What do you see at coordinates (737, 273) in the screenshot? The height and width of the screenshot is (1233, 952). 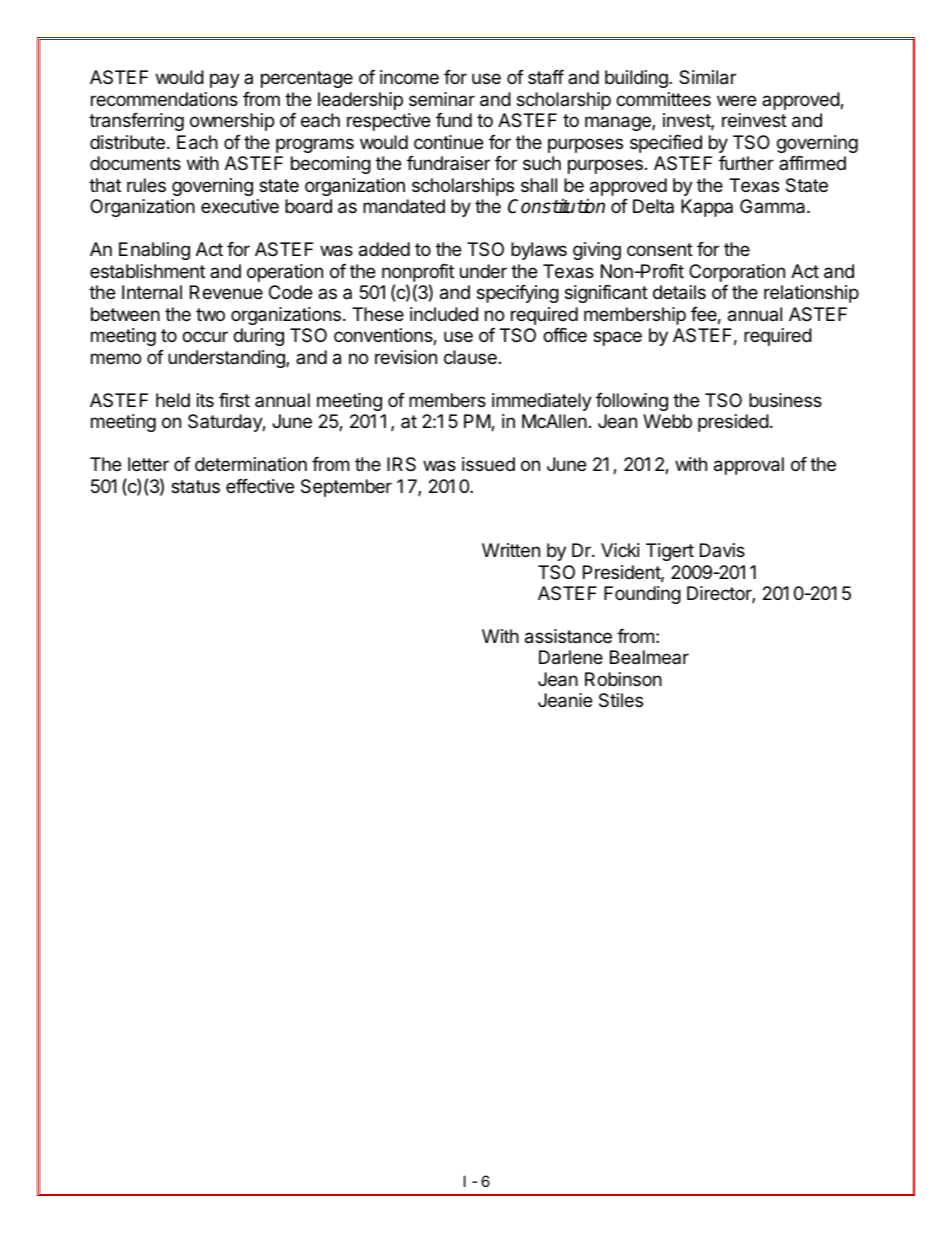 I see `Corporation` at bounding box center [737, 273].
